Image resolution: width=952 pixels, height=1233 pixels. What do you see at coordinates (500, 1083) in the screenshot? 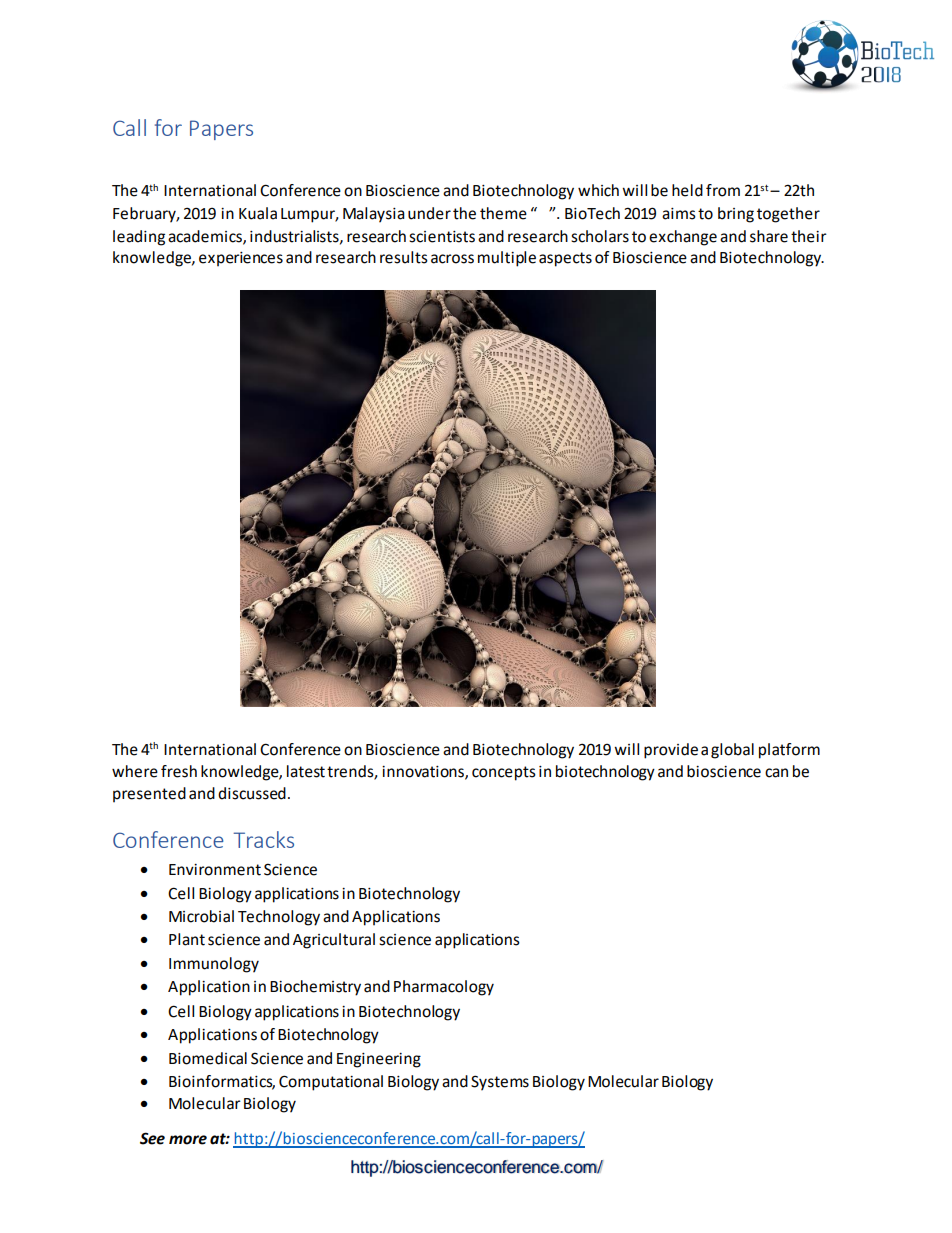
I see `Systems` at bounding box center [500, 1083].
